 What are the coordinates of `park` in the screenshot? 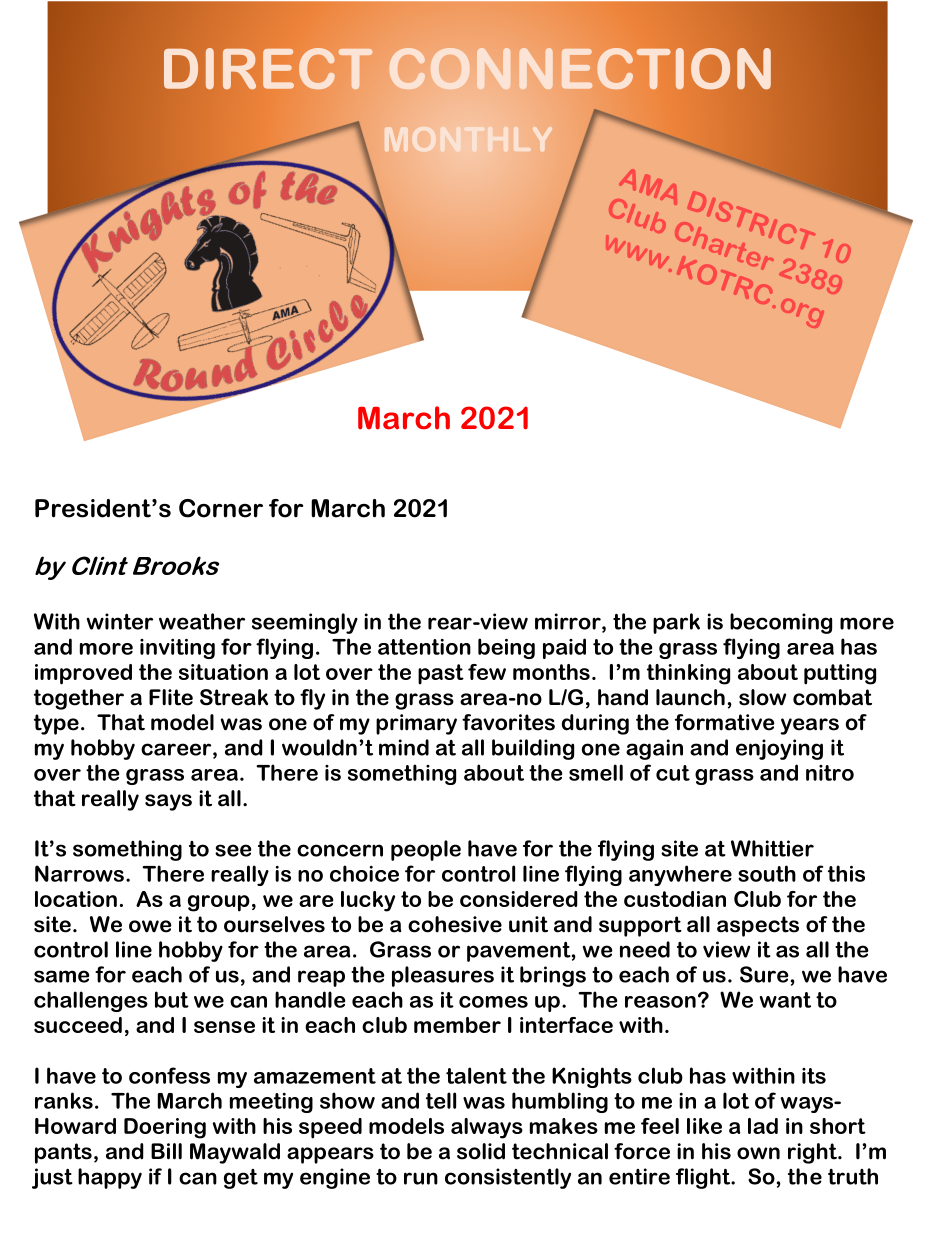 It's located at (676, 623).
